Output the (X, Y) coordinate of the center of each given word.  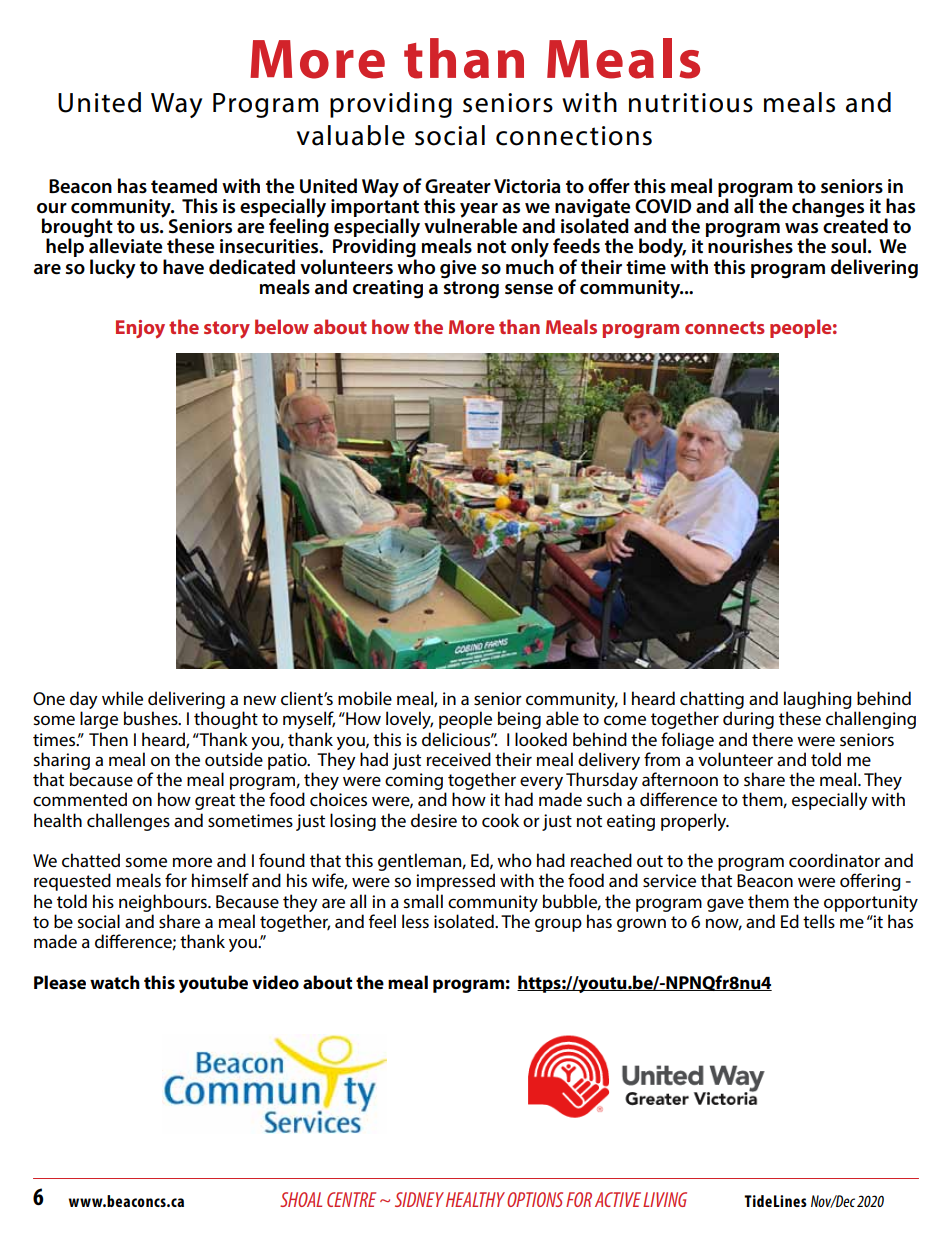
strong (471, 290)
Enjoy (140, 329)
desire (434, 820)
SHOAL (301, 1199)
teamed (184, 186)
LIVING (665, 1199)
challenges (128, 822)
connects (725, 327)
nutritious (691, 103)
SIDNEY (419, 1199)
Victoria (527, 186)
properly (695, 822)
